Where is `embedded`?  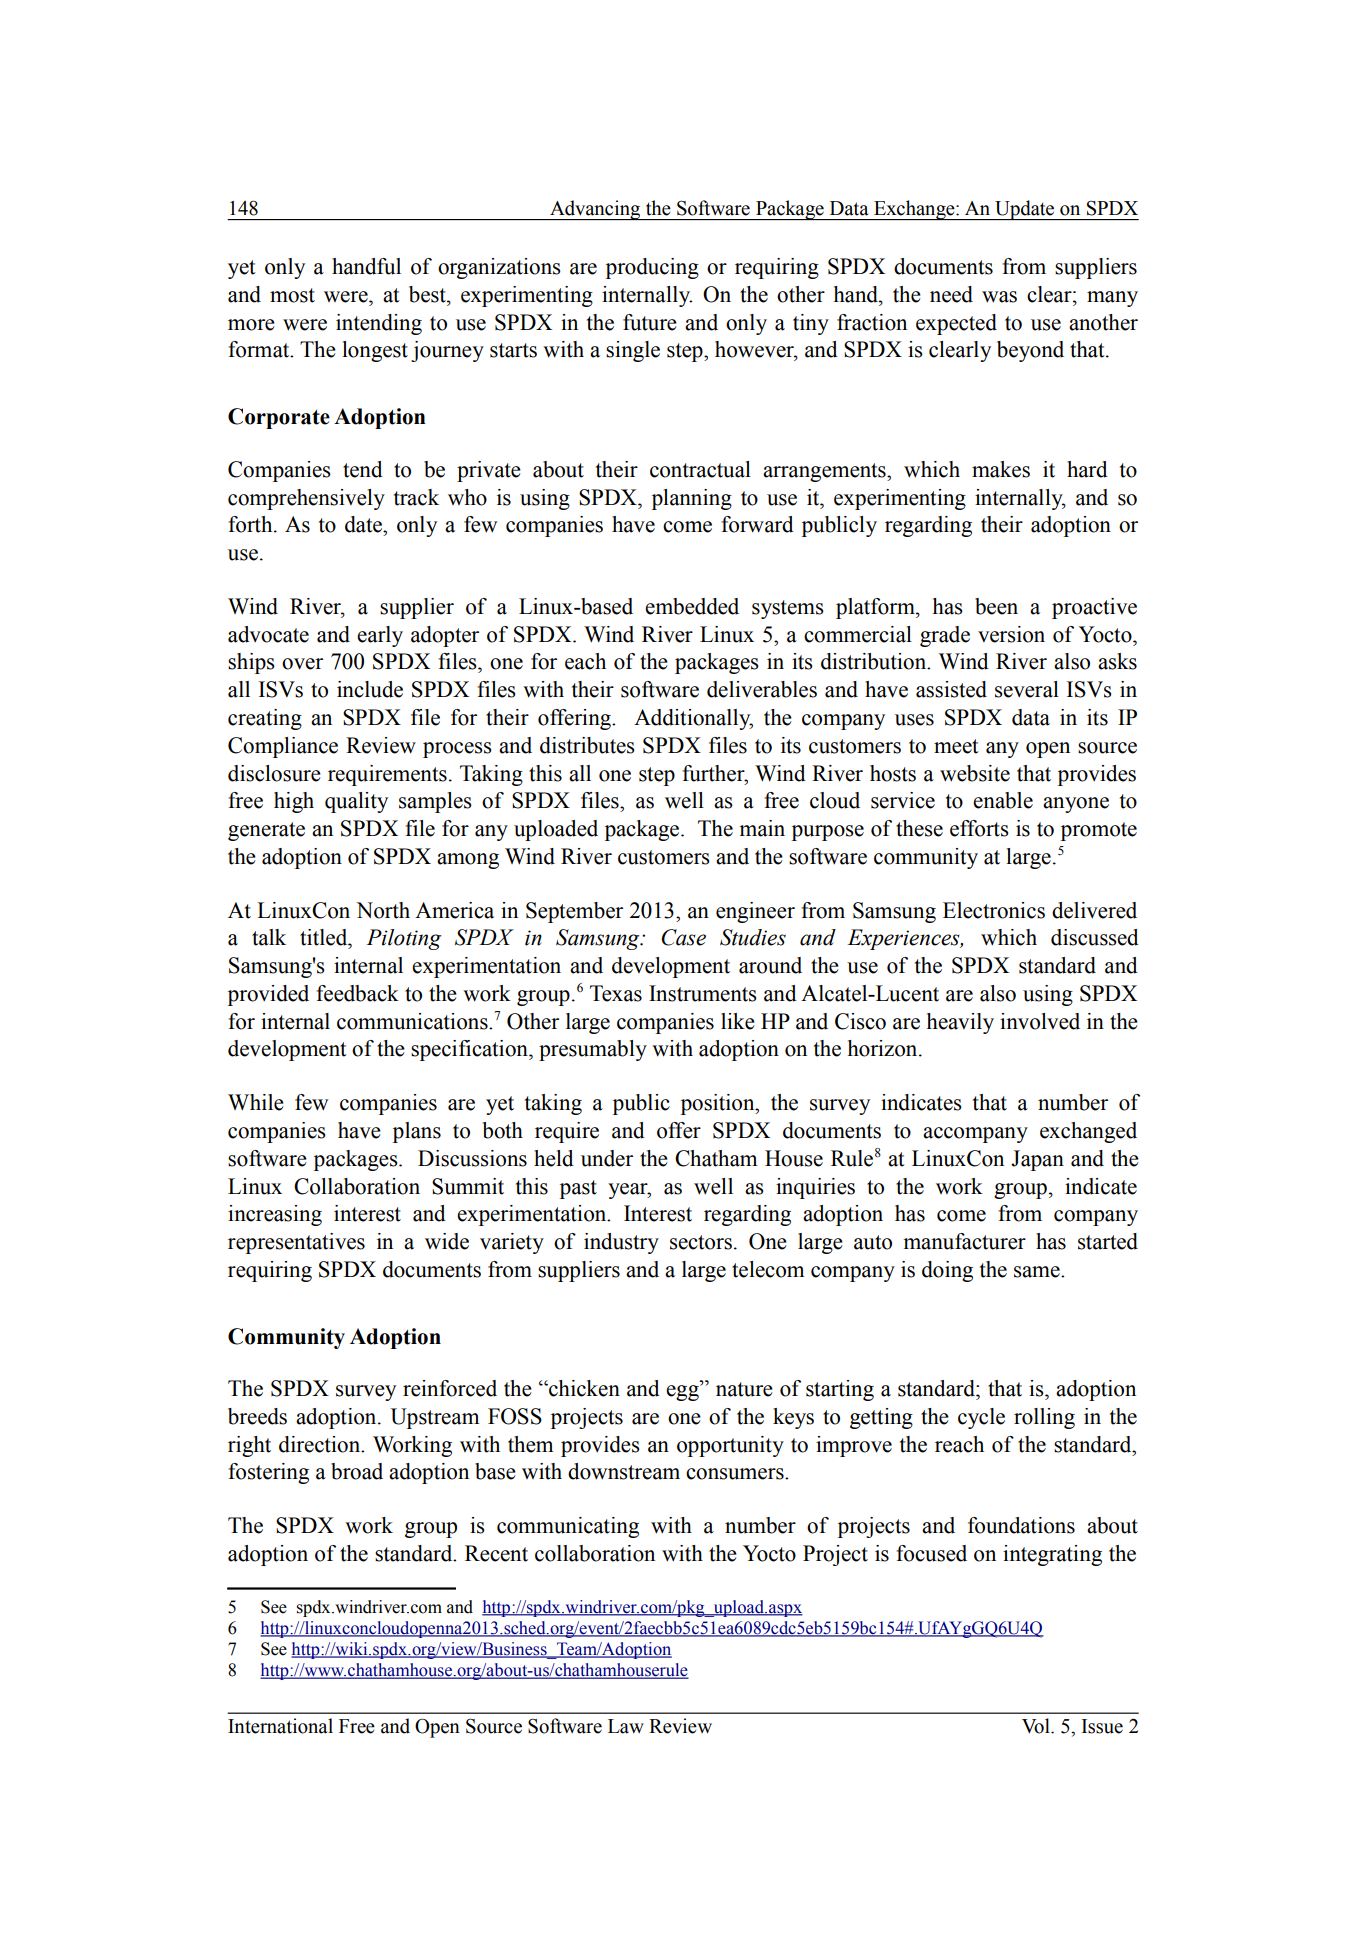 embedded is located at coordinates (692, 606).
